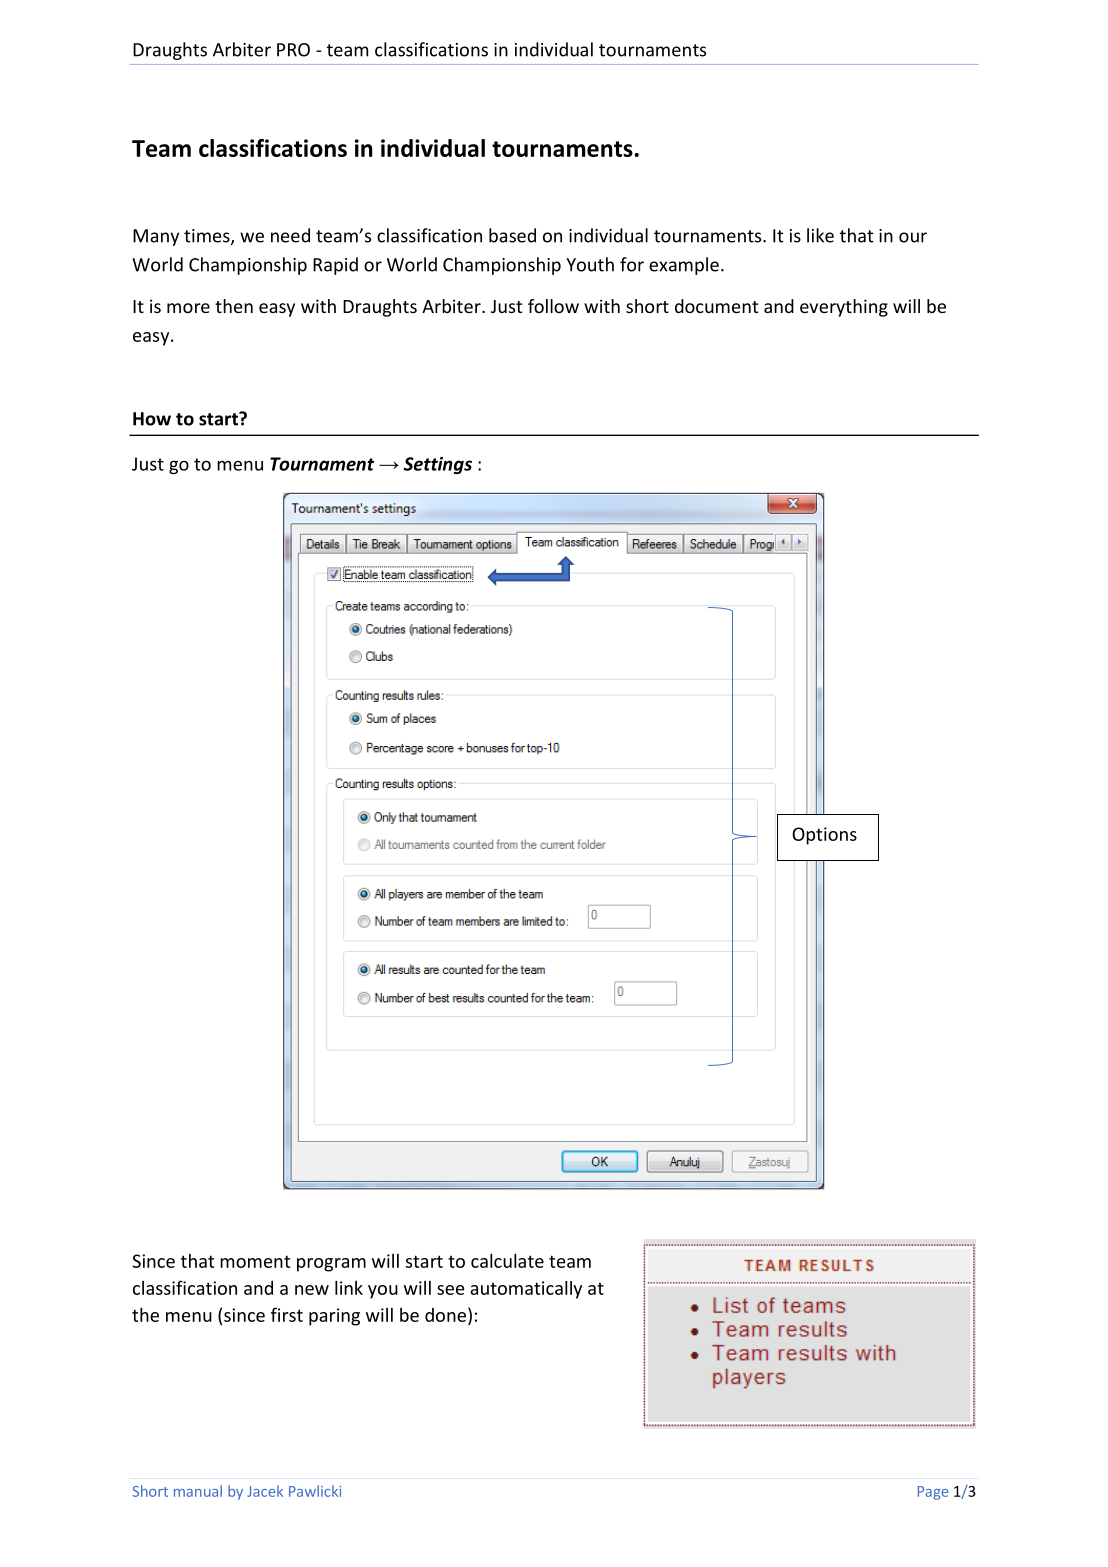  Describe the element at coordinates (234, 306) in the screenshot. I see `then` at that location.
